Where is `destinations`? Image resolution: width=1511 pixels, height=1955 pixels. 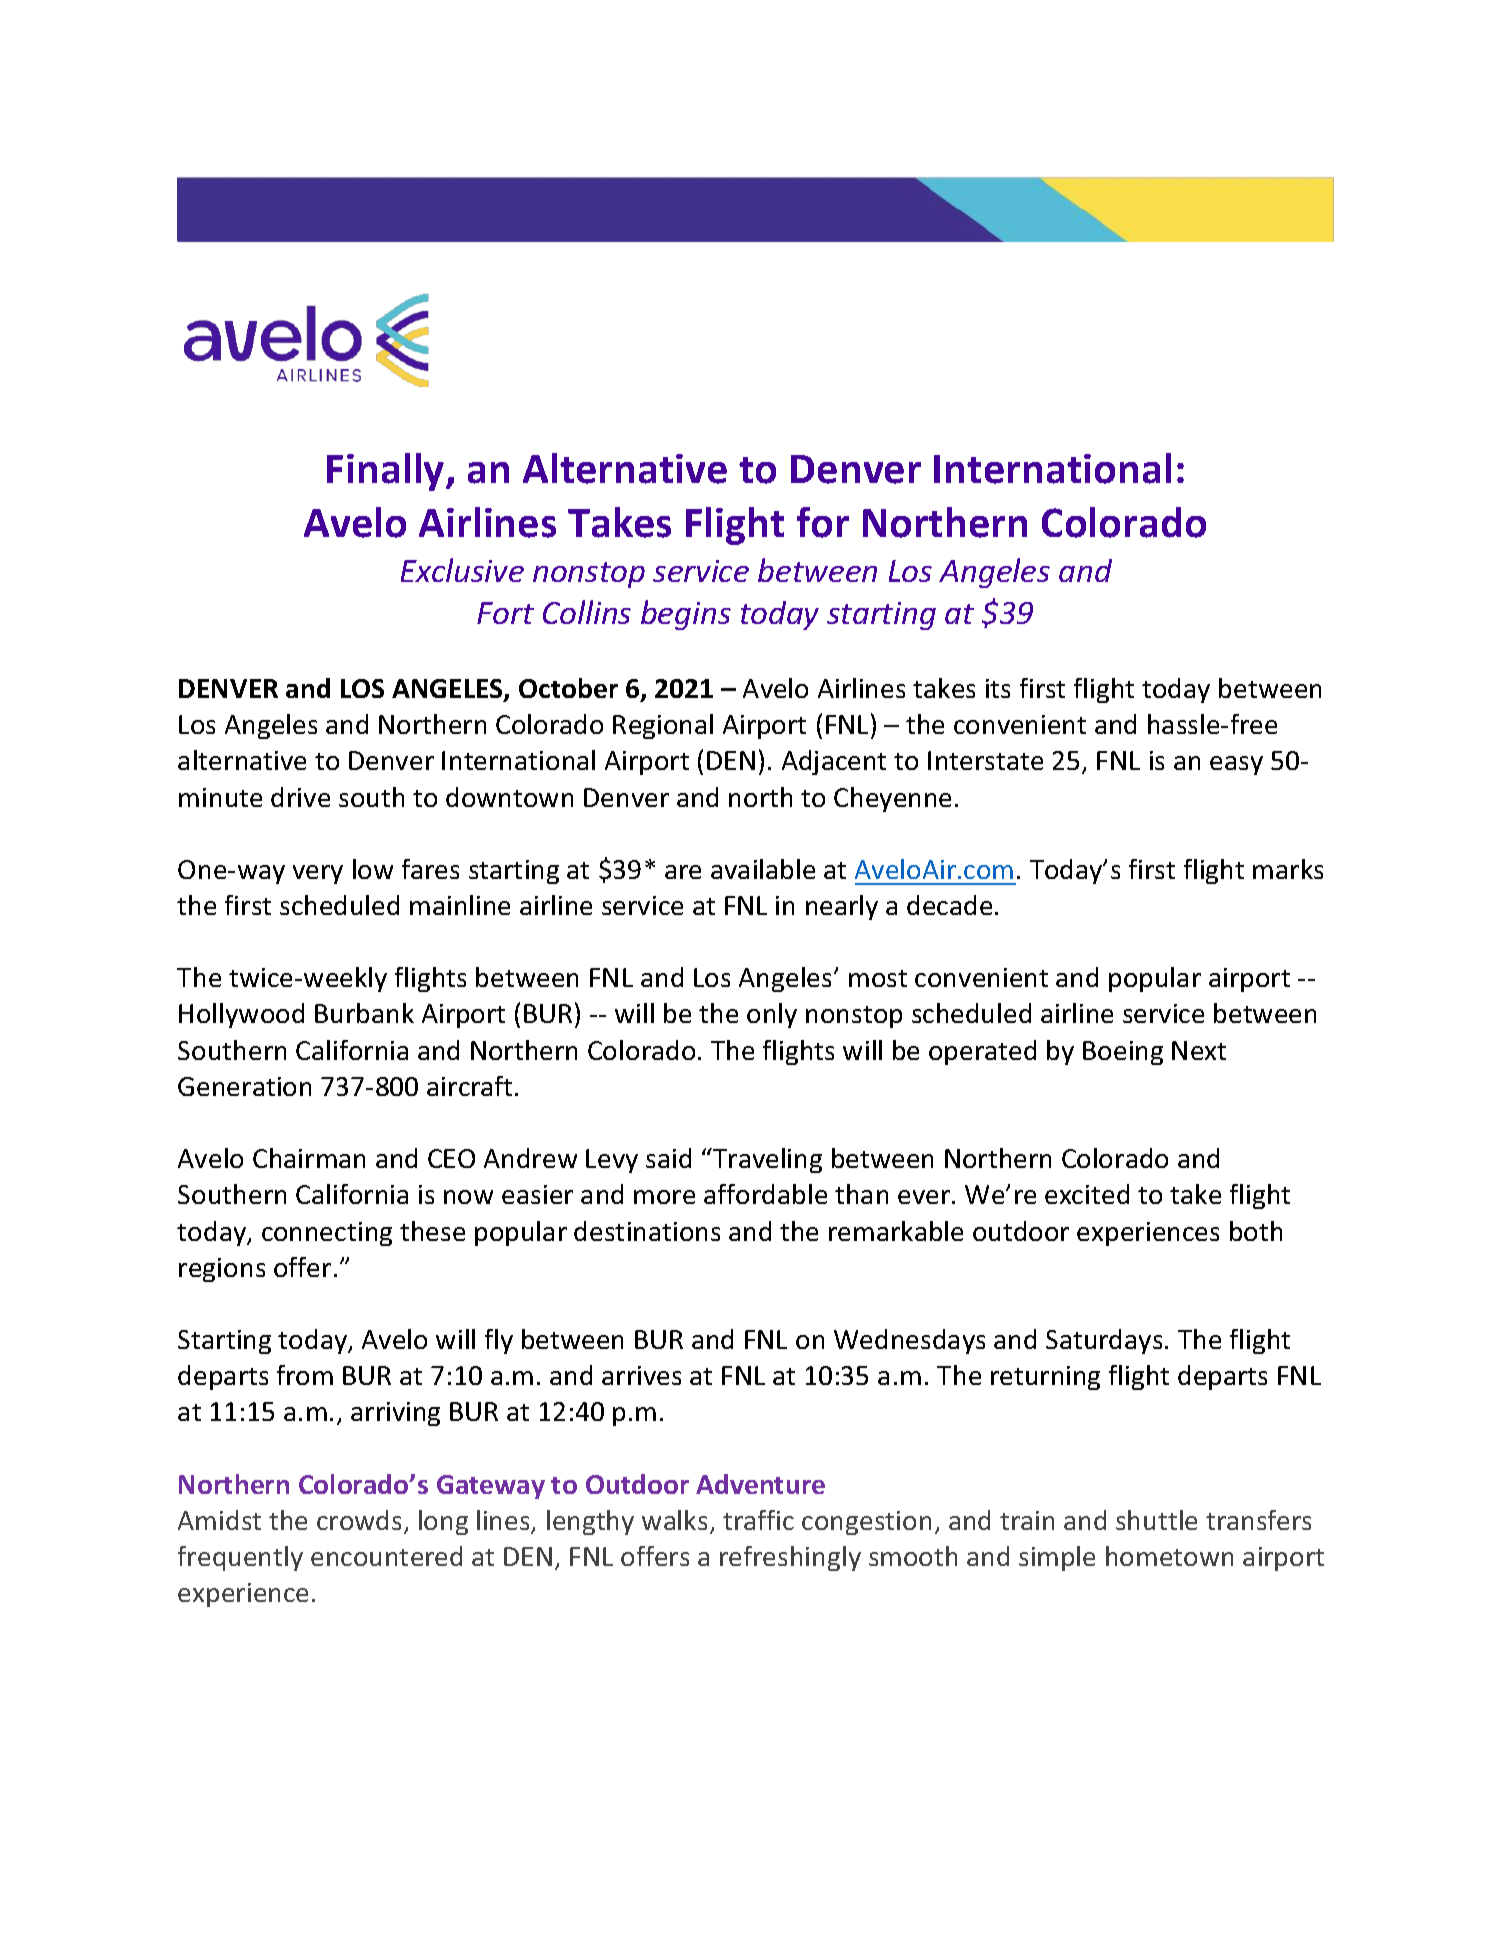
destinations is located at coordinates (647, 1231).
